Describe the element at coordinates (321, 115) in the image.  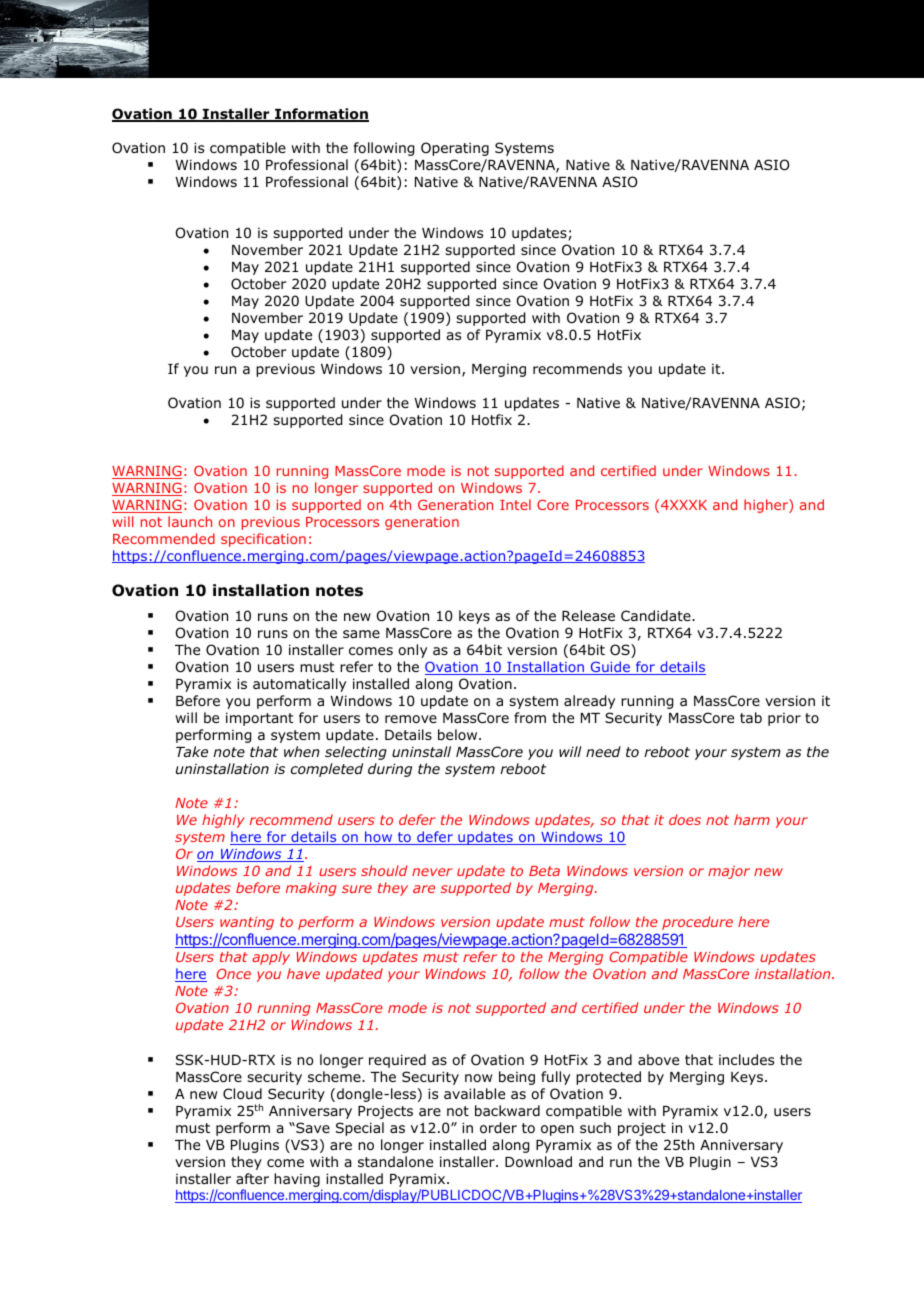
I see `Information` at that location.
